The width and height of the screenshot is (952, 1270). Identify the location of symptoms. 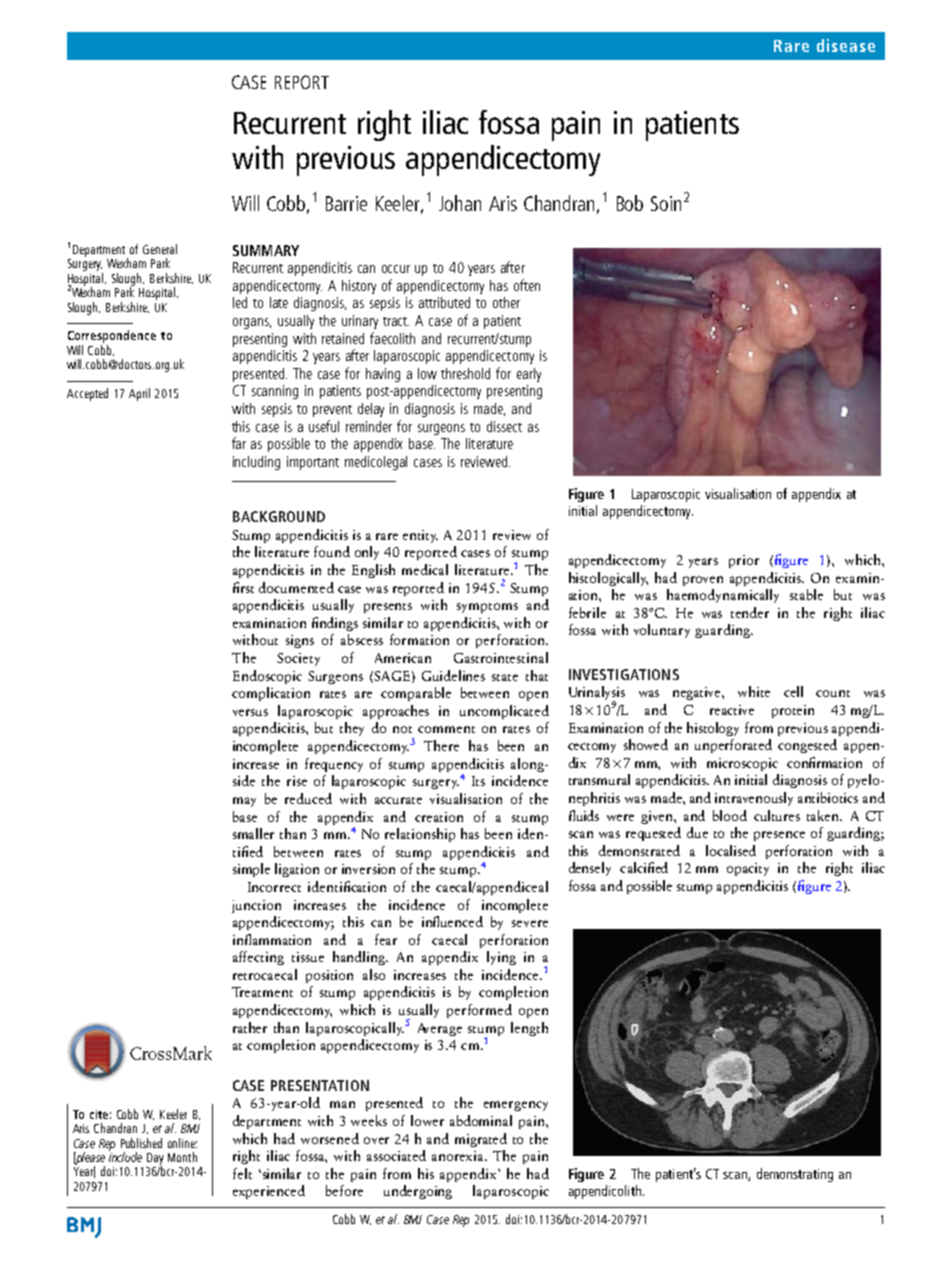
(487, 608).
